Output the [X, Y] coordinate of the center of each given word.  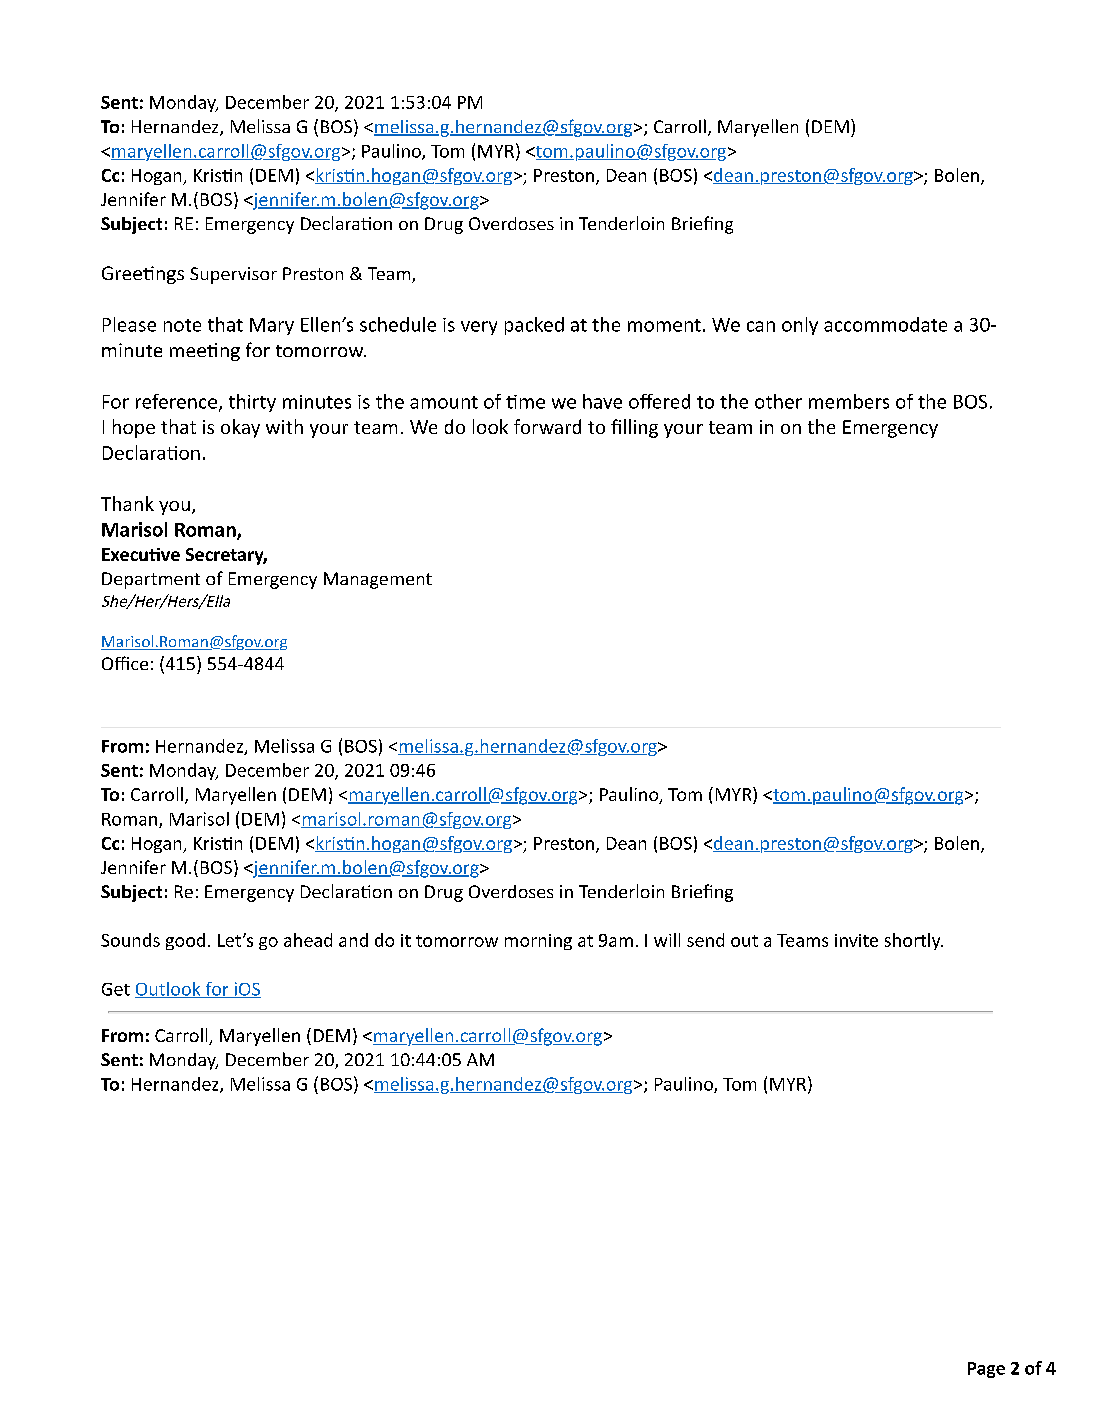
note [182, 325]
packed [534, 326]
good [185, 941]
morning [538, 942]
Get [116, 989]
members [849, 401]
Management [378, 580]
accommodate [885, 324]
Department [151, 580]
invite [856, 940]
